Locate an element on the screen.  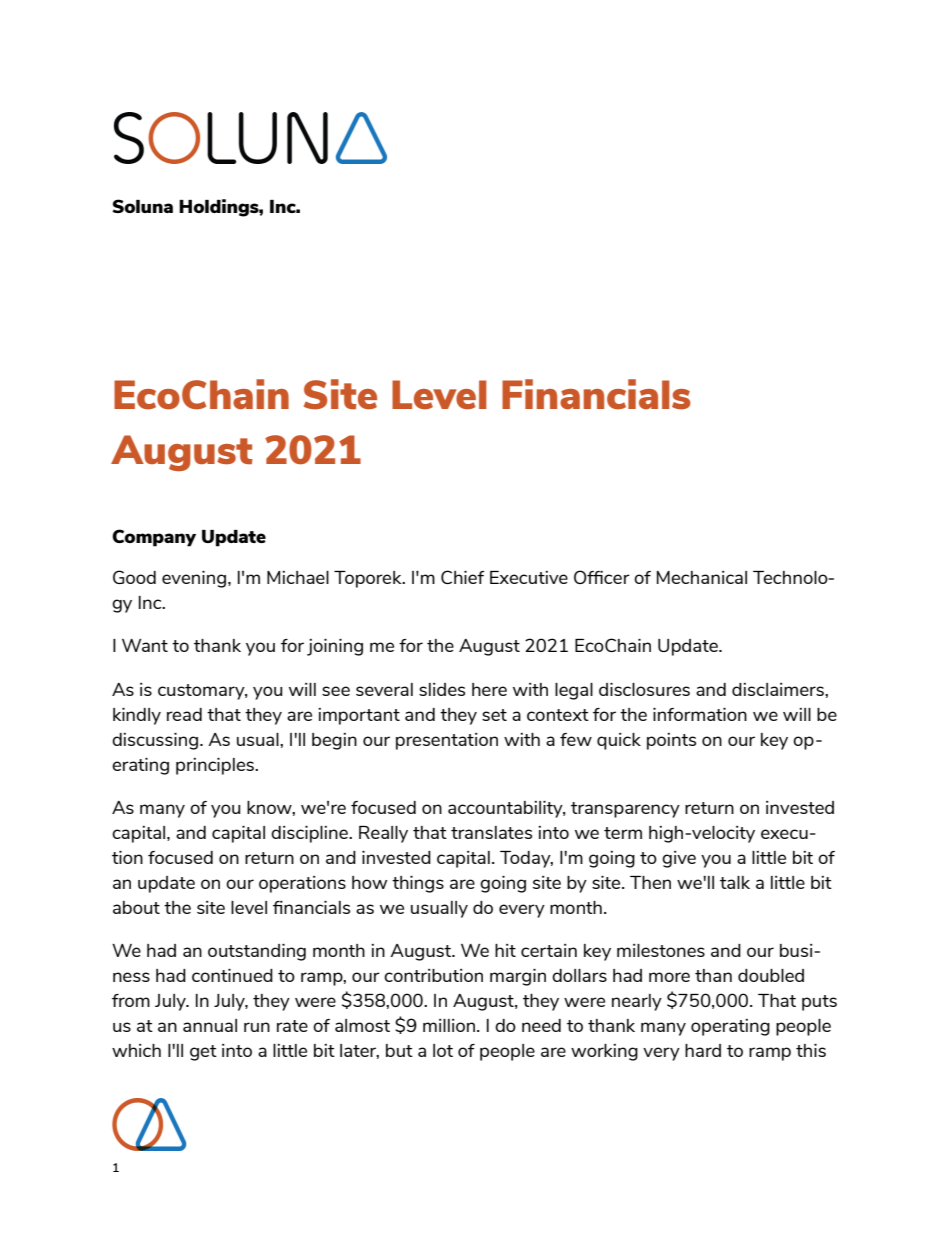
evening is located at coordinates (195, 579).
